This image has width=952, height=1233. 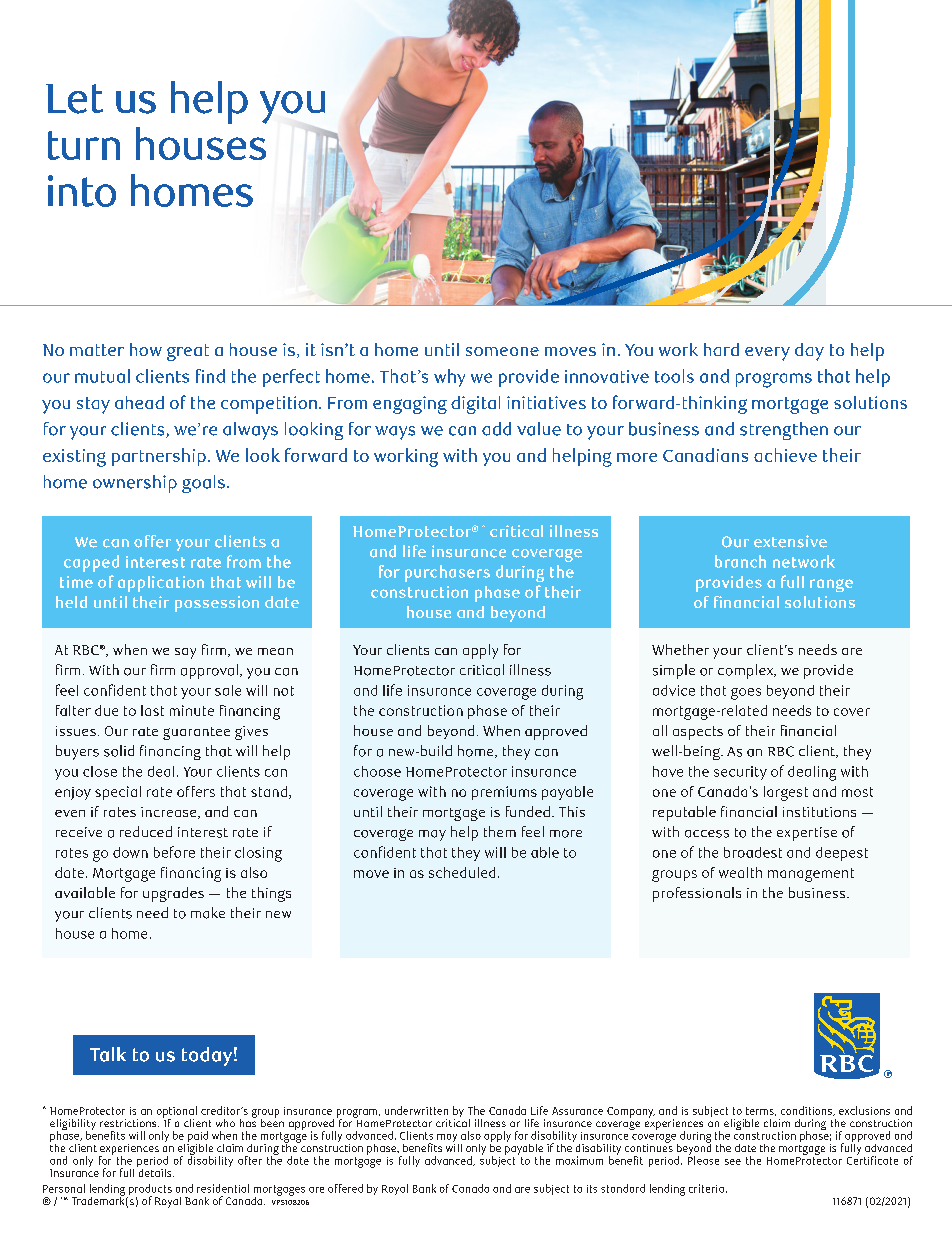 What do you see at coordinates (740, 773) in the image?
I see `security` at bounding box center [740, 773].
